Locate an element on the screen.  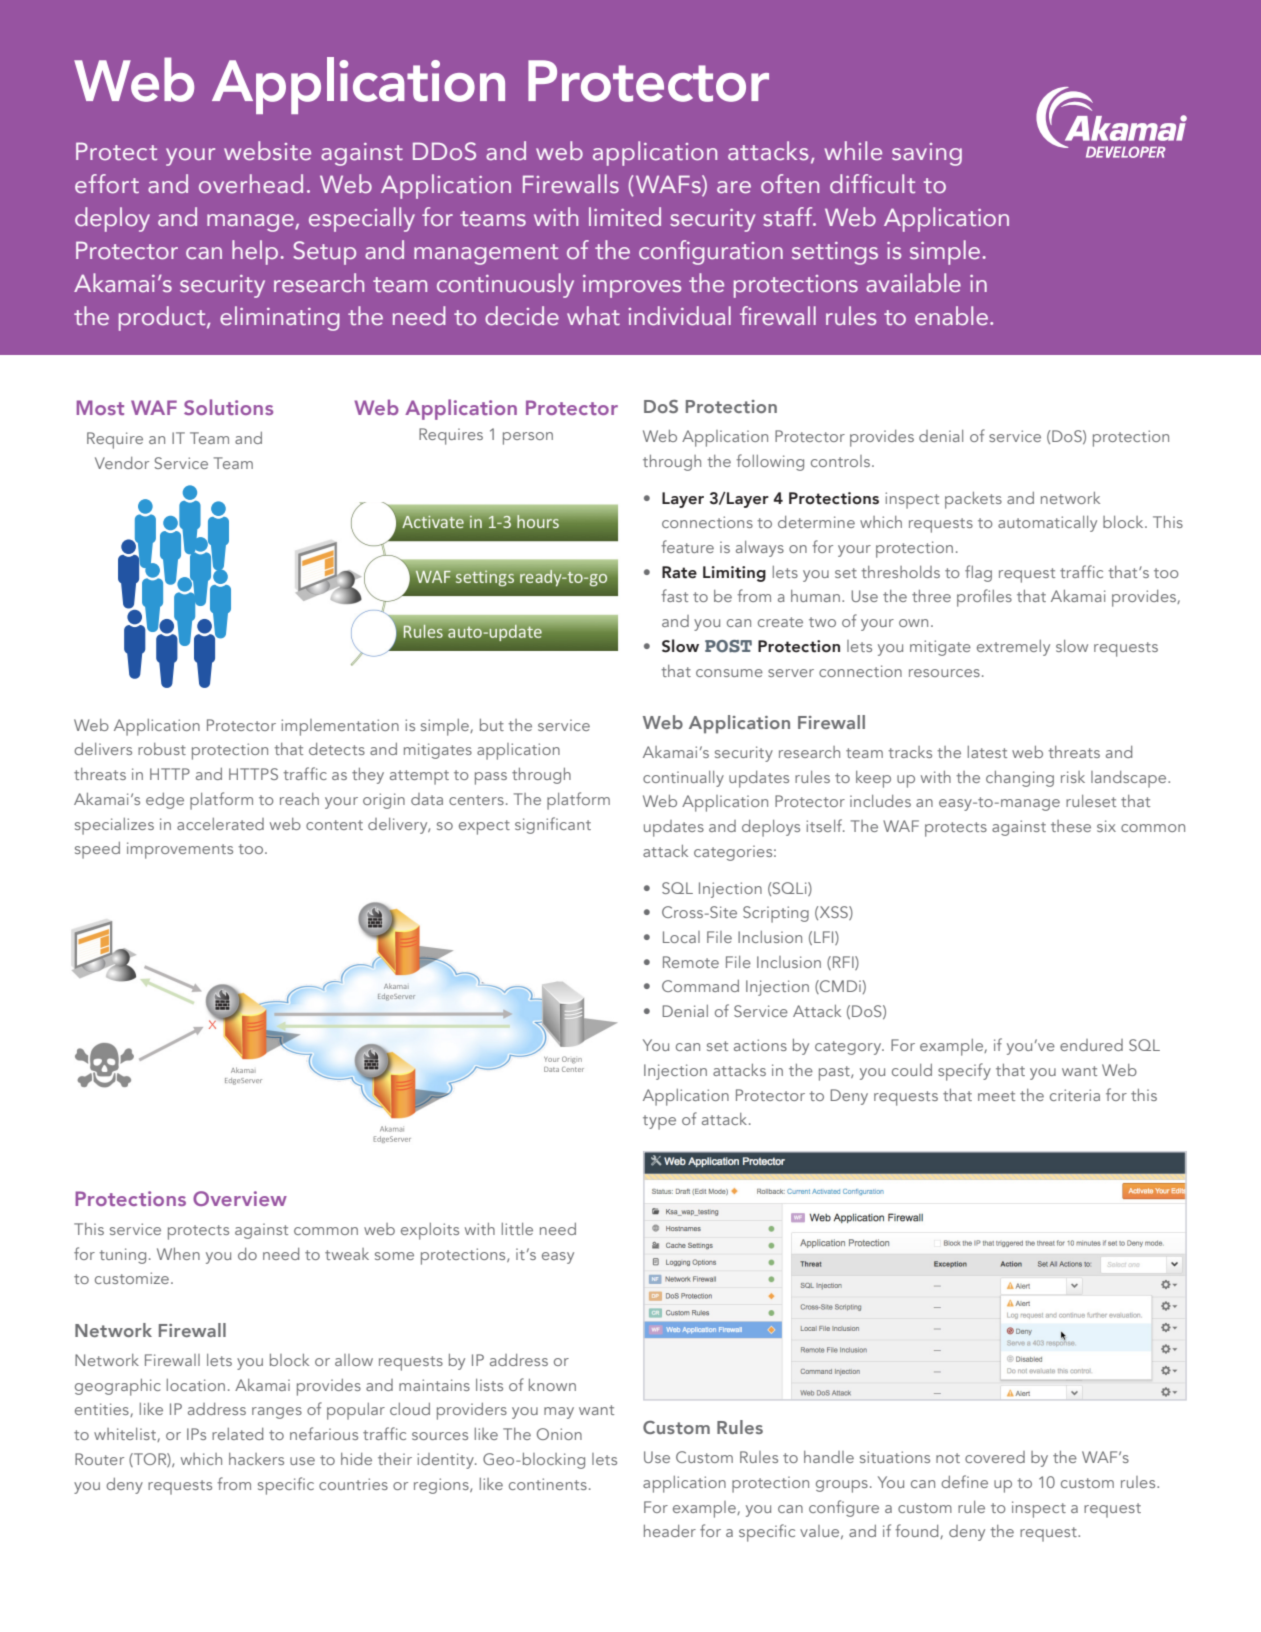
these is located at coordinates (1071, 826).
